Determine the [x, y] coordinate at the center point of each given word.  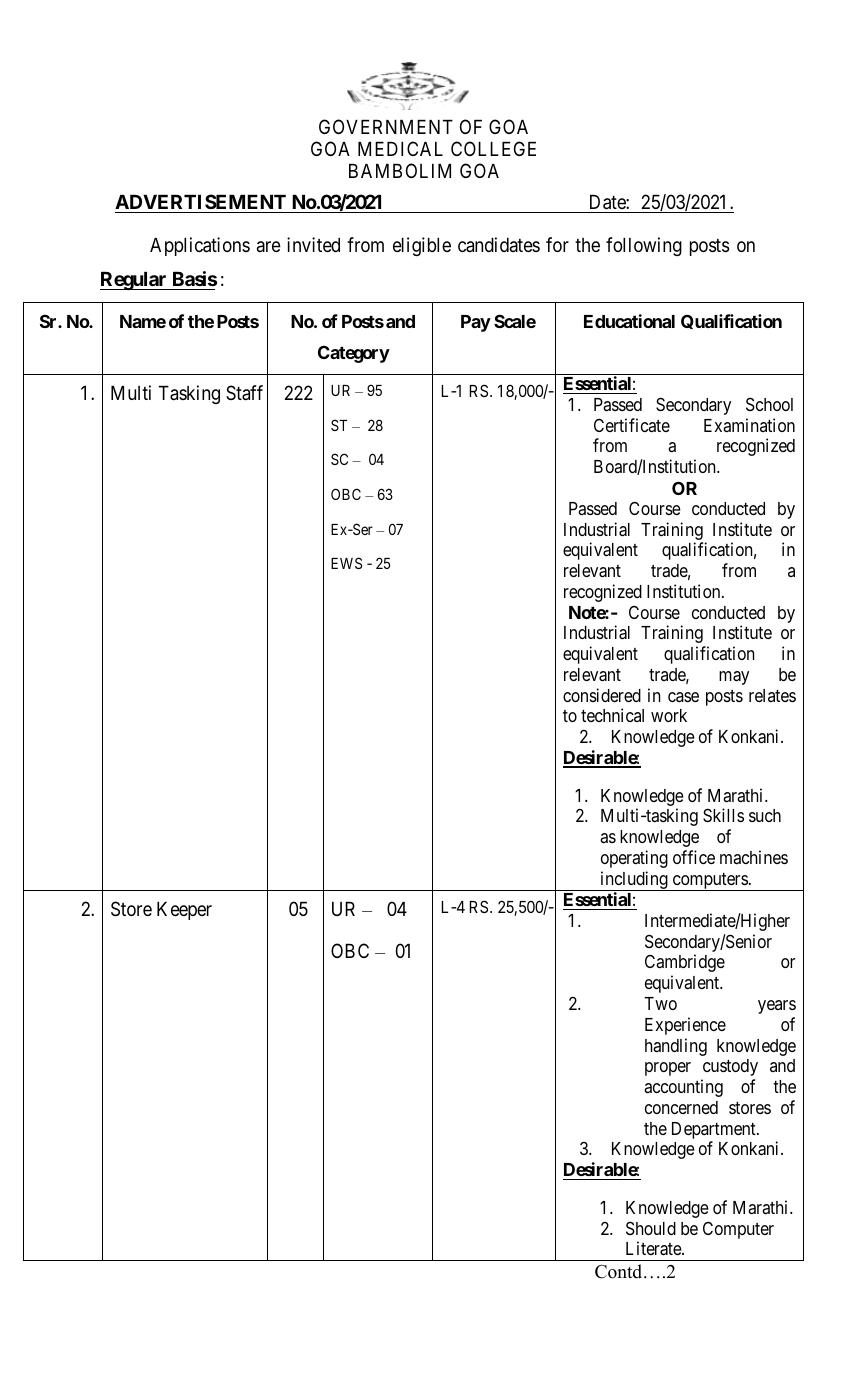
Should [651, 1228]
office [694, 857]
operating [634, 859]
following [644, 246]
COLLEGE [493, 148]
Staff [244, 392]
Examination [749, 425]
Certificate [632, 425]
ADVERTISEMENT [200, 201]
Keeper [184, 911]
